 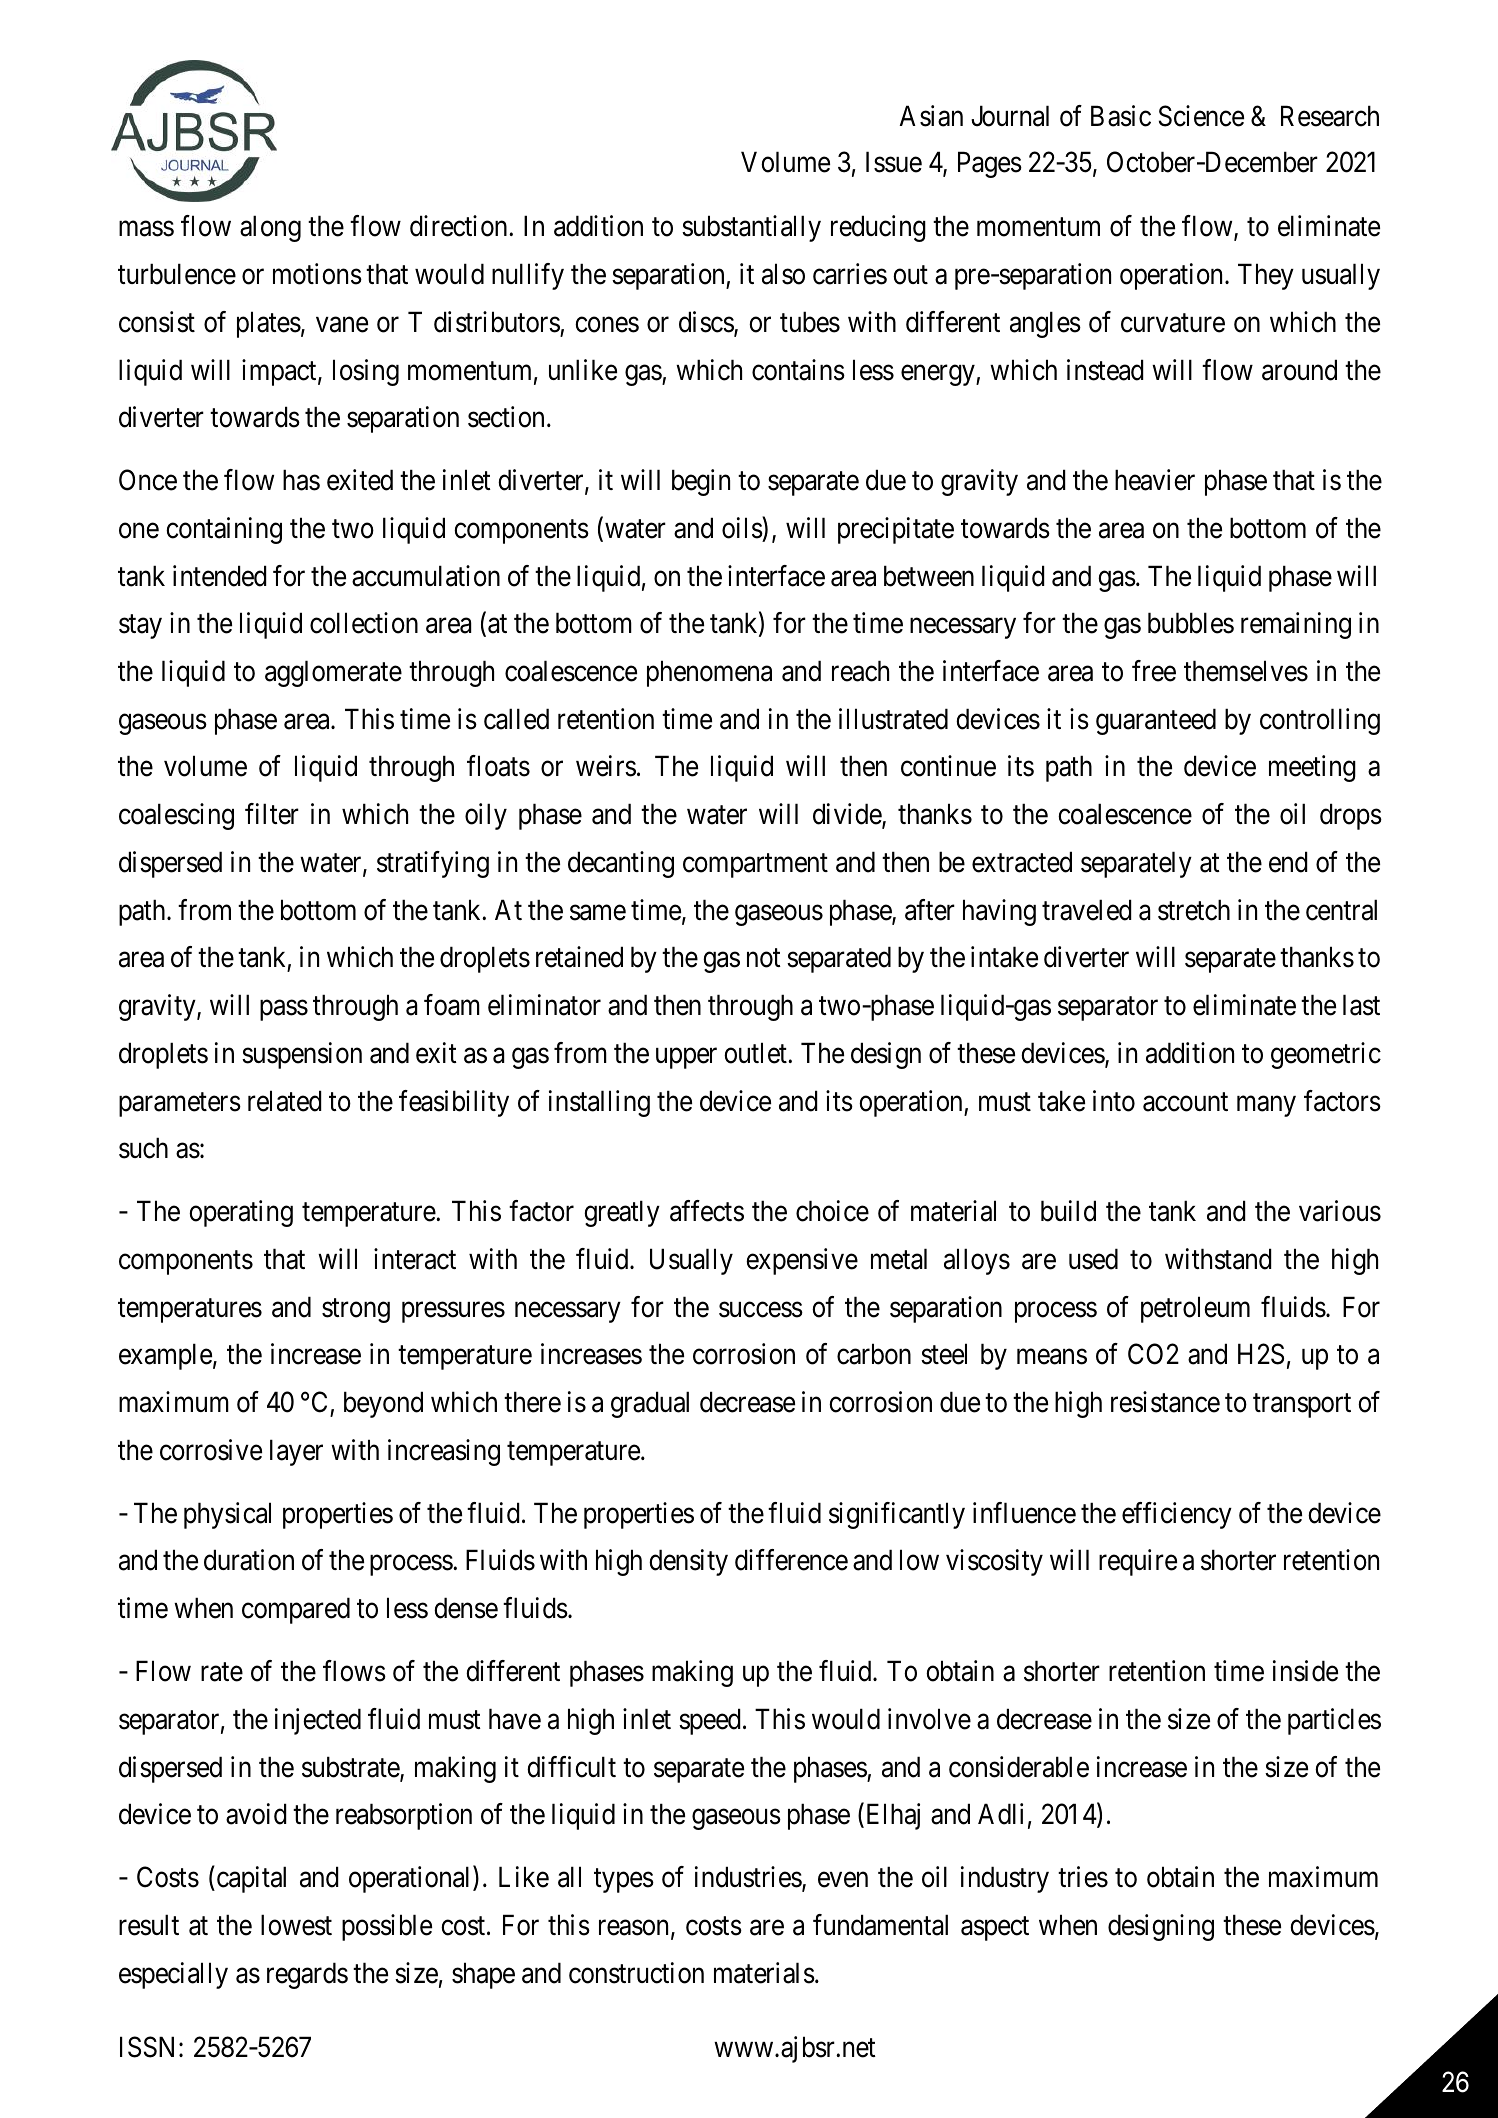 I want to click on outlet, so click(x=756, y=1053).
